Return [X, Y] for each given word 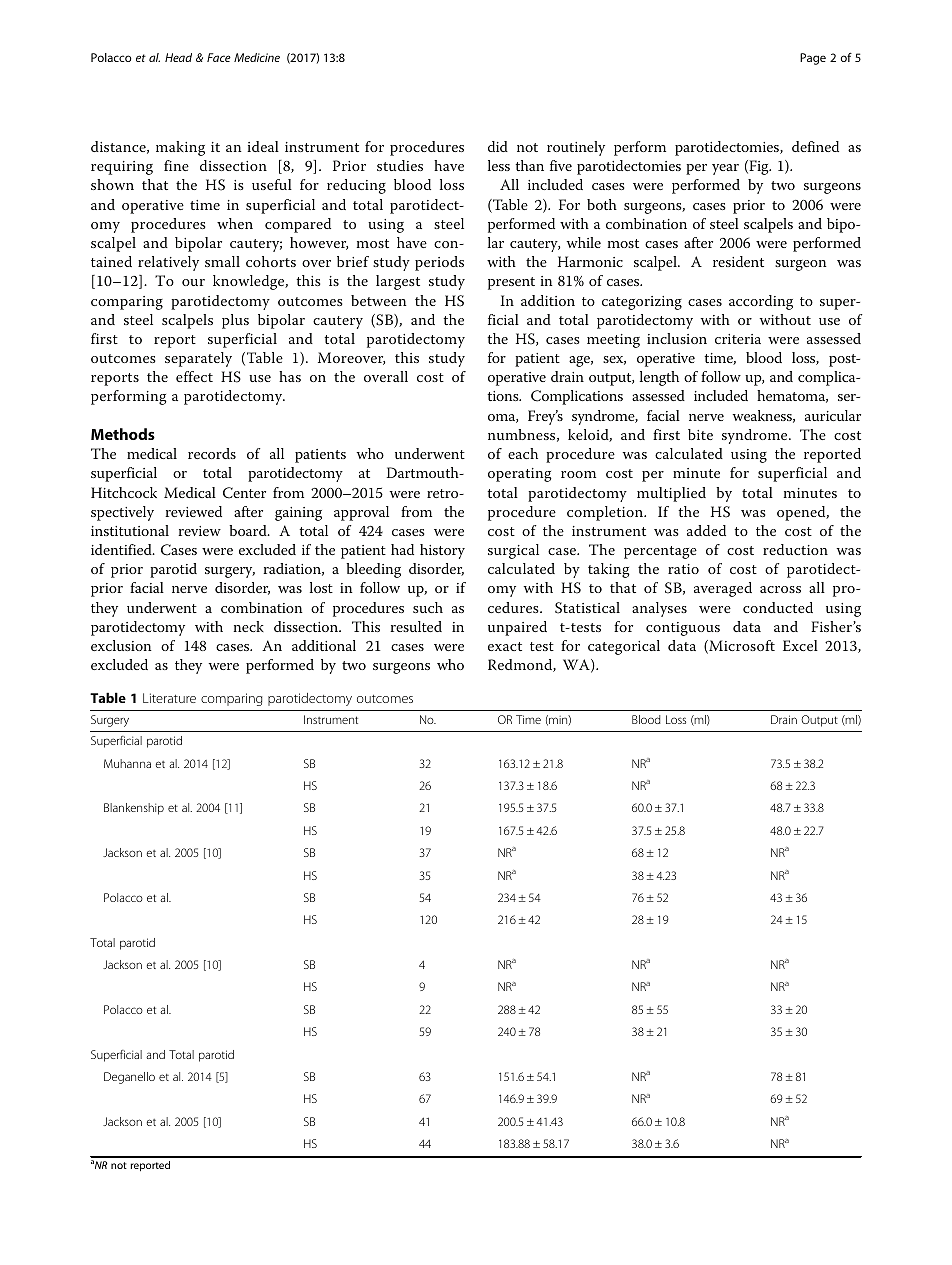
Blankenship [134, 809]
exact [505, 646]
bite [700, 434]
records [212, 453]
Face [219, 57]
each [523, 453]
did [498, 146]
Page [813, 59]
